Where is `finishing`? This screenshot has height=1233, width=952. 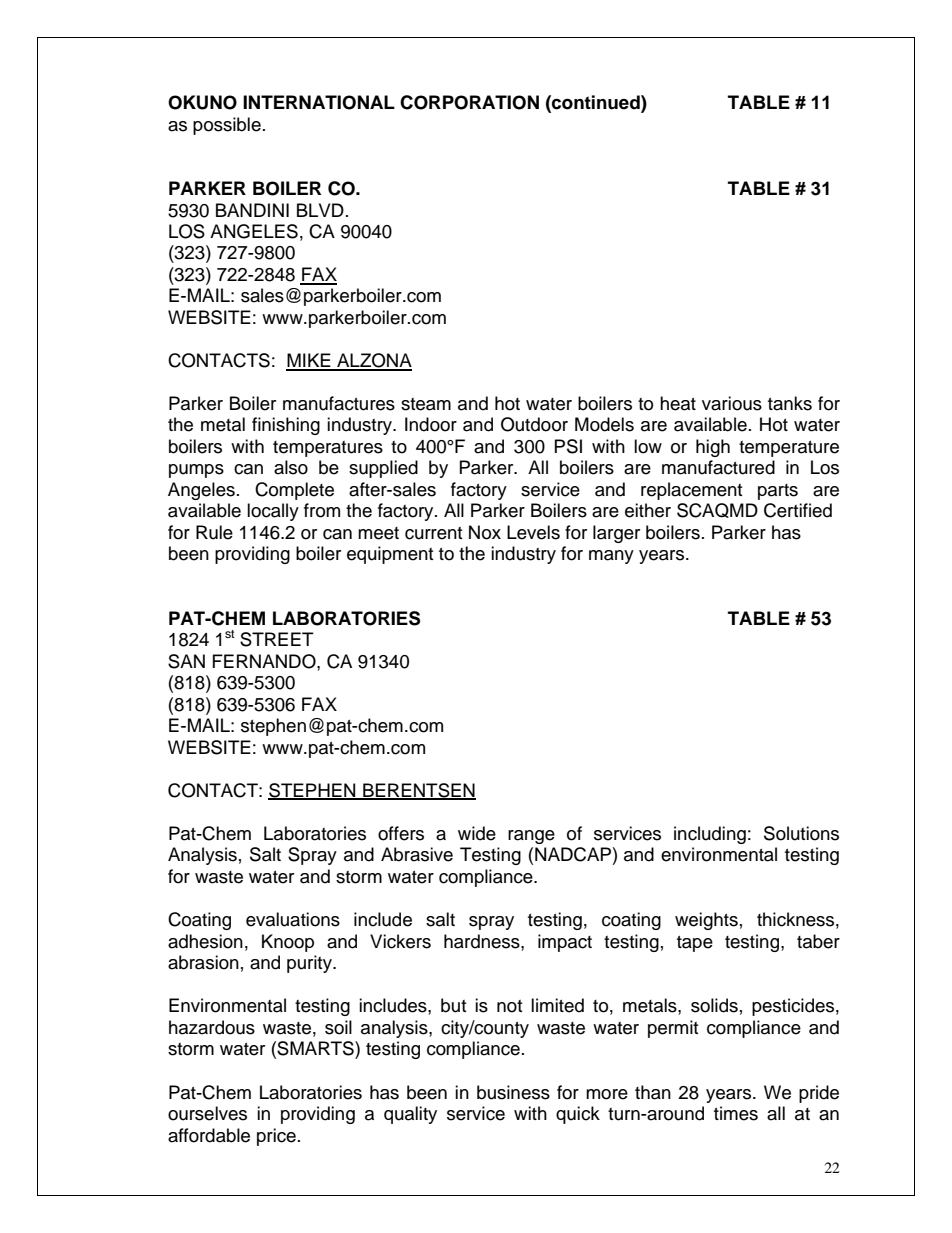
finishing is located at coordinates (286, 426).
